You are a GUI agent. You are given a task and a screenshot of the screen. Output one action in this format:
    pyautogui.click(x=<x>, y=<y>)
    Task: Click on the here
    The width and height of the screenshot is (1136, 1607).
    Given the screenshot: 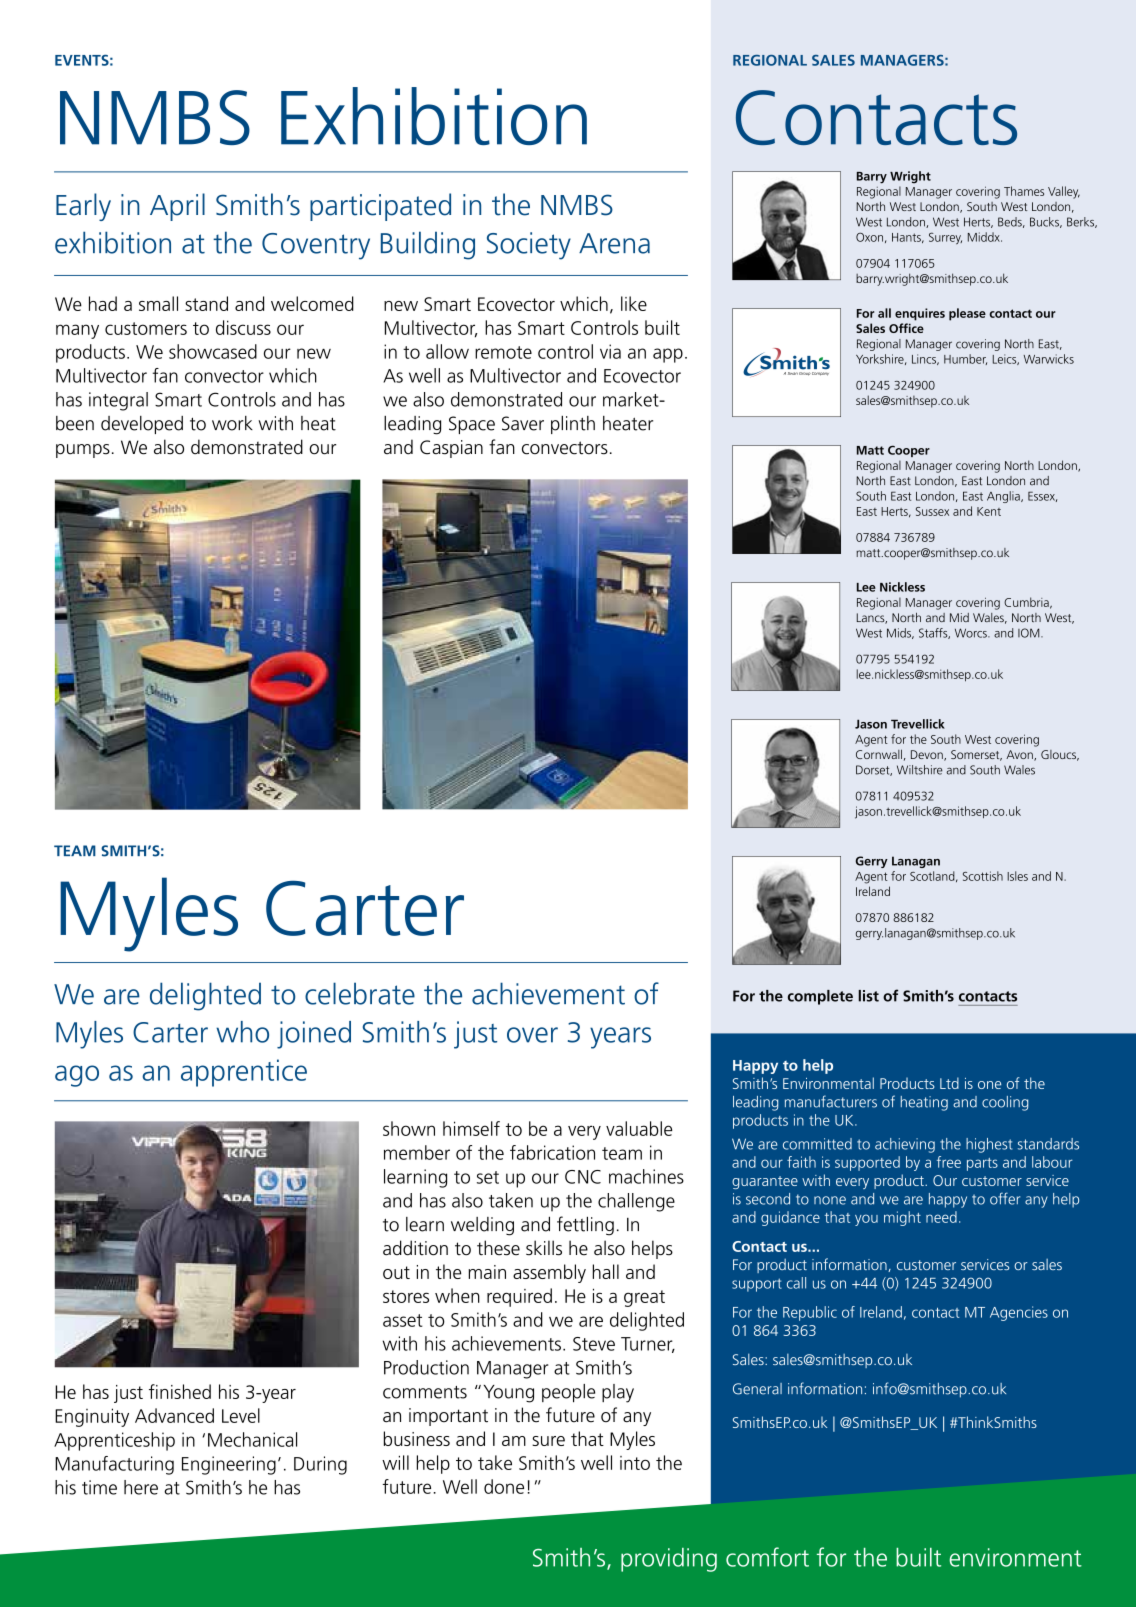 What is the action you would take?
    pyautogui.click(x=141, y=1487)
